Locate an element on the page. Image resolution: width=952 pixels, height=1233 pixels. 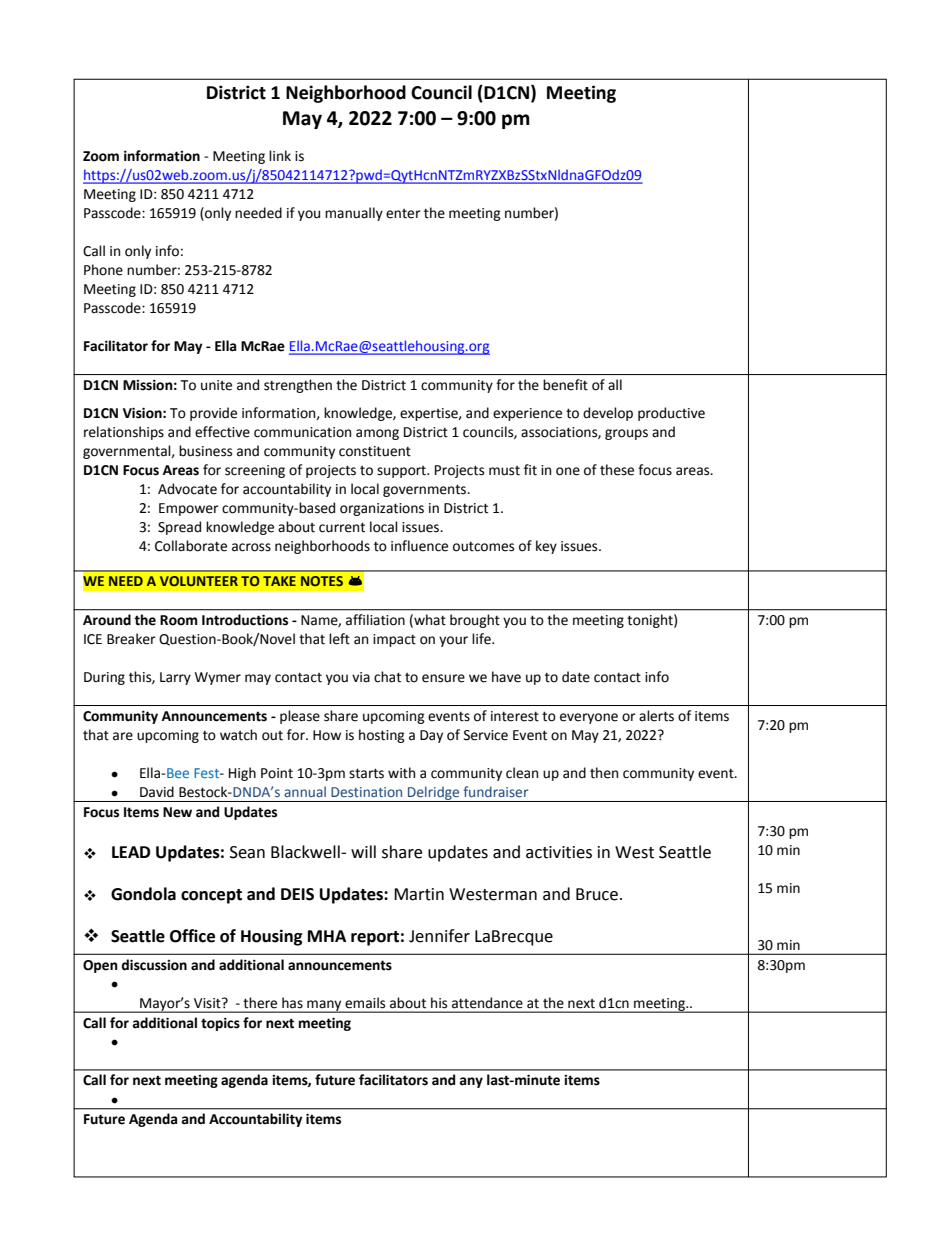
unite is located at coordinates (216, 385).
